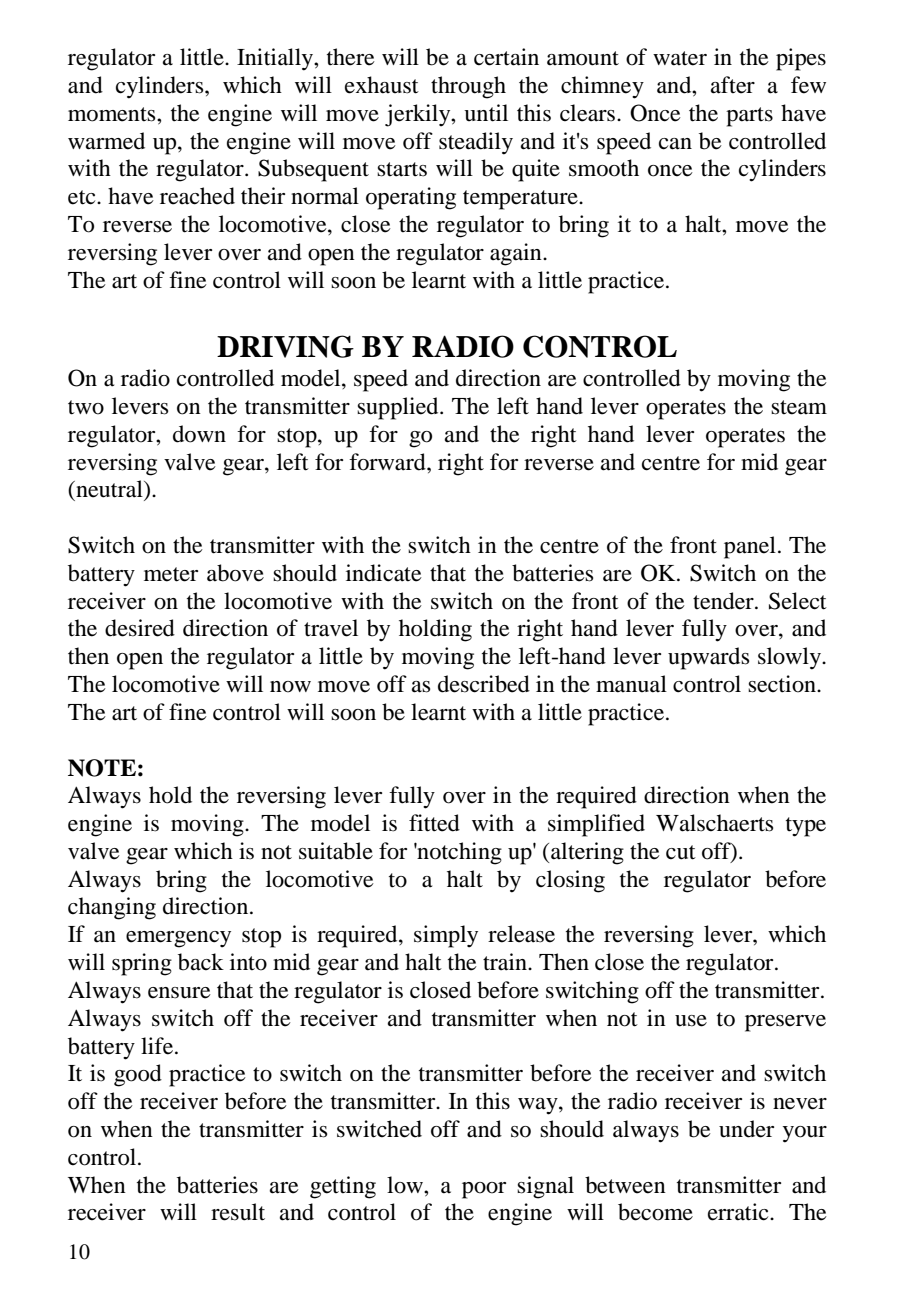 The image size is (924, 1308). I want to click on described, so click(484, 684).
